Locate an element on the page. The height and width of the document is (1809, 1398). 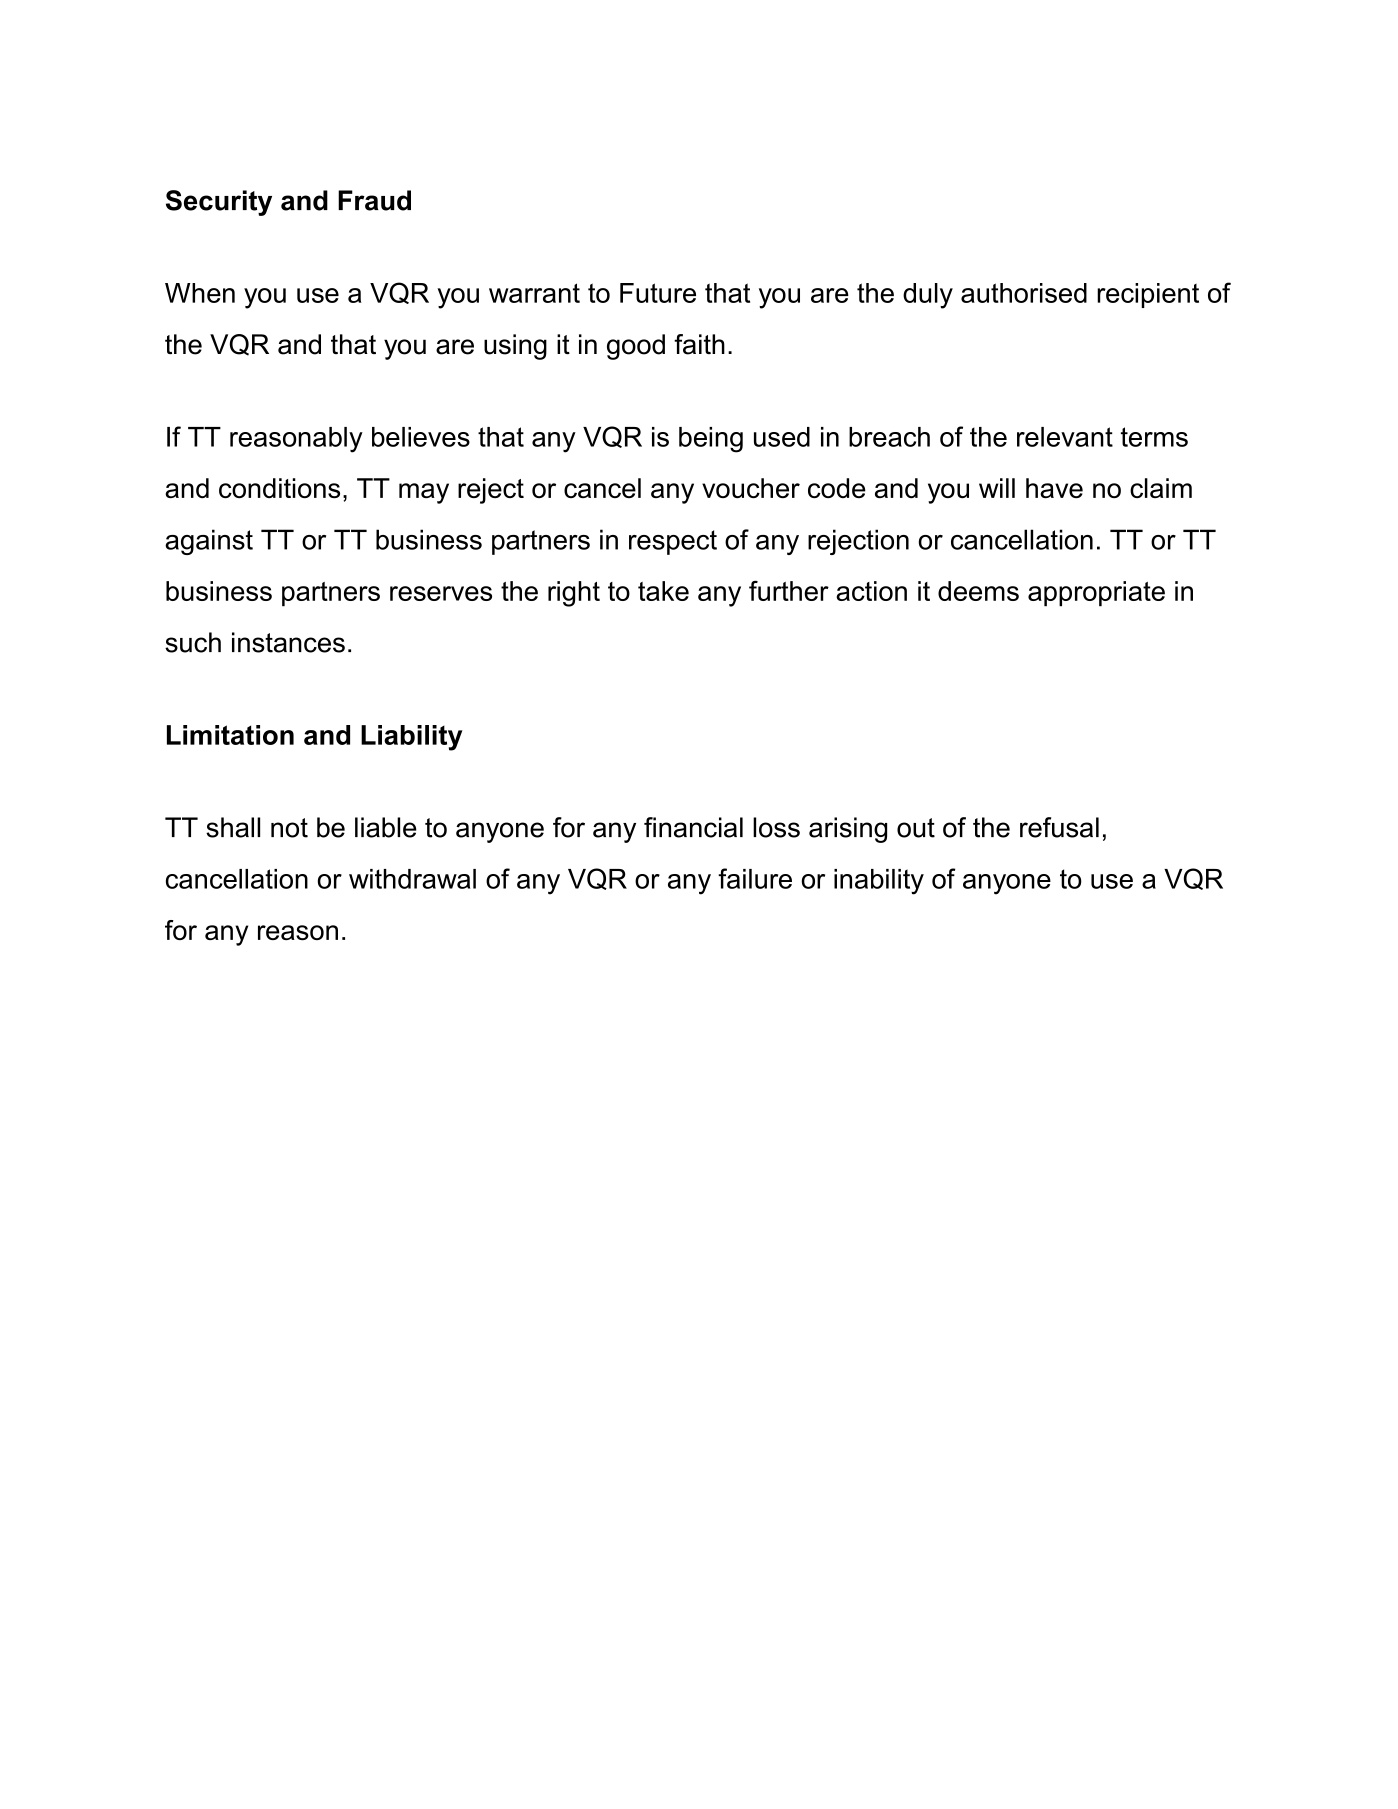
take is located at coordinates (663, 591).
